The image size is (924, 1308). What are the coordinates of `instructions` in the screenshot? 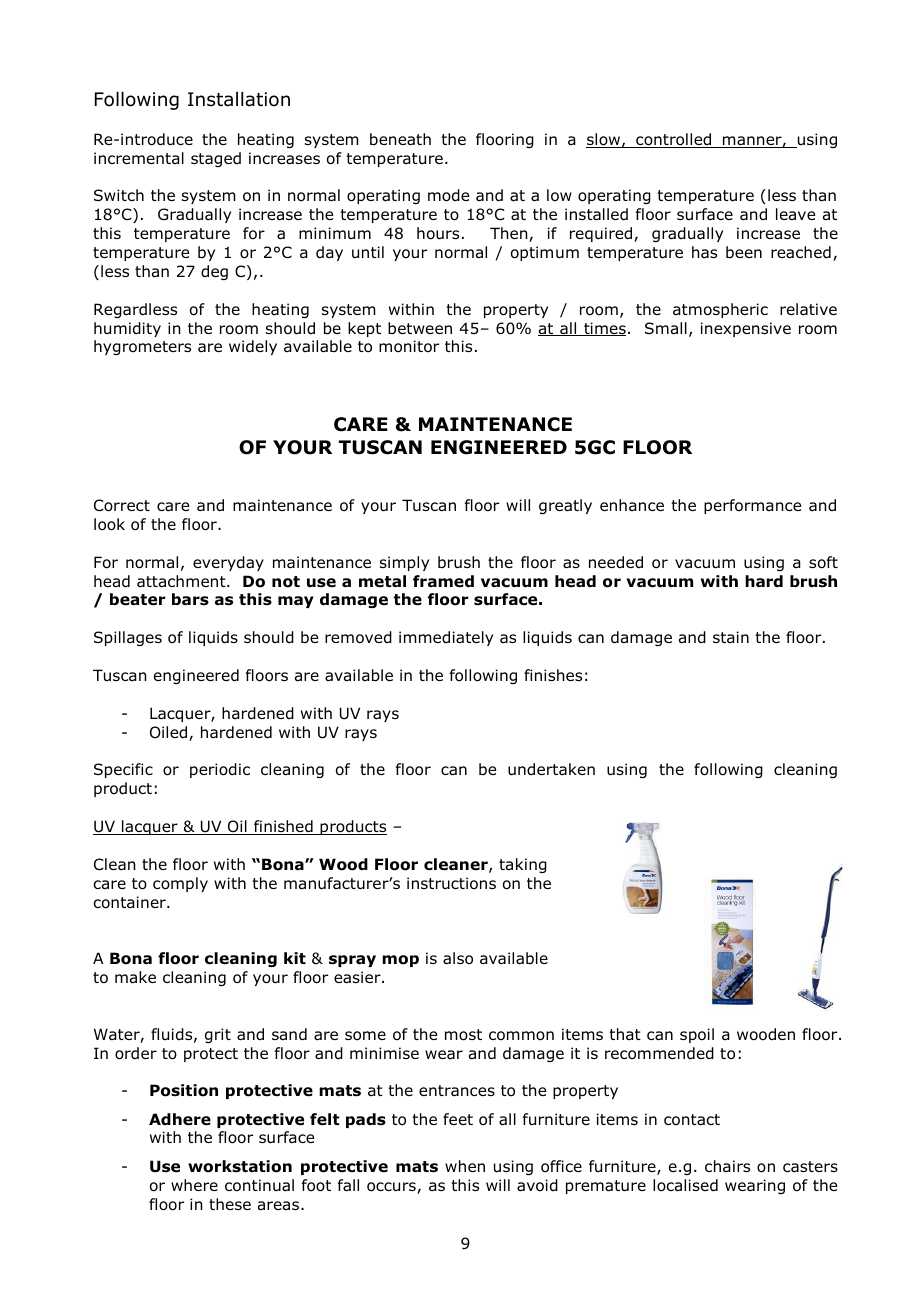 It's located at (451, 883).
